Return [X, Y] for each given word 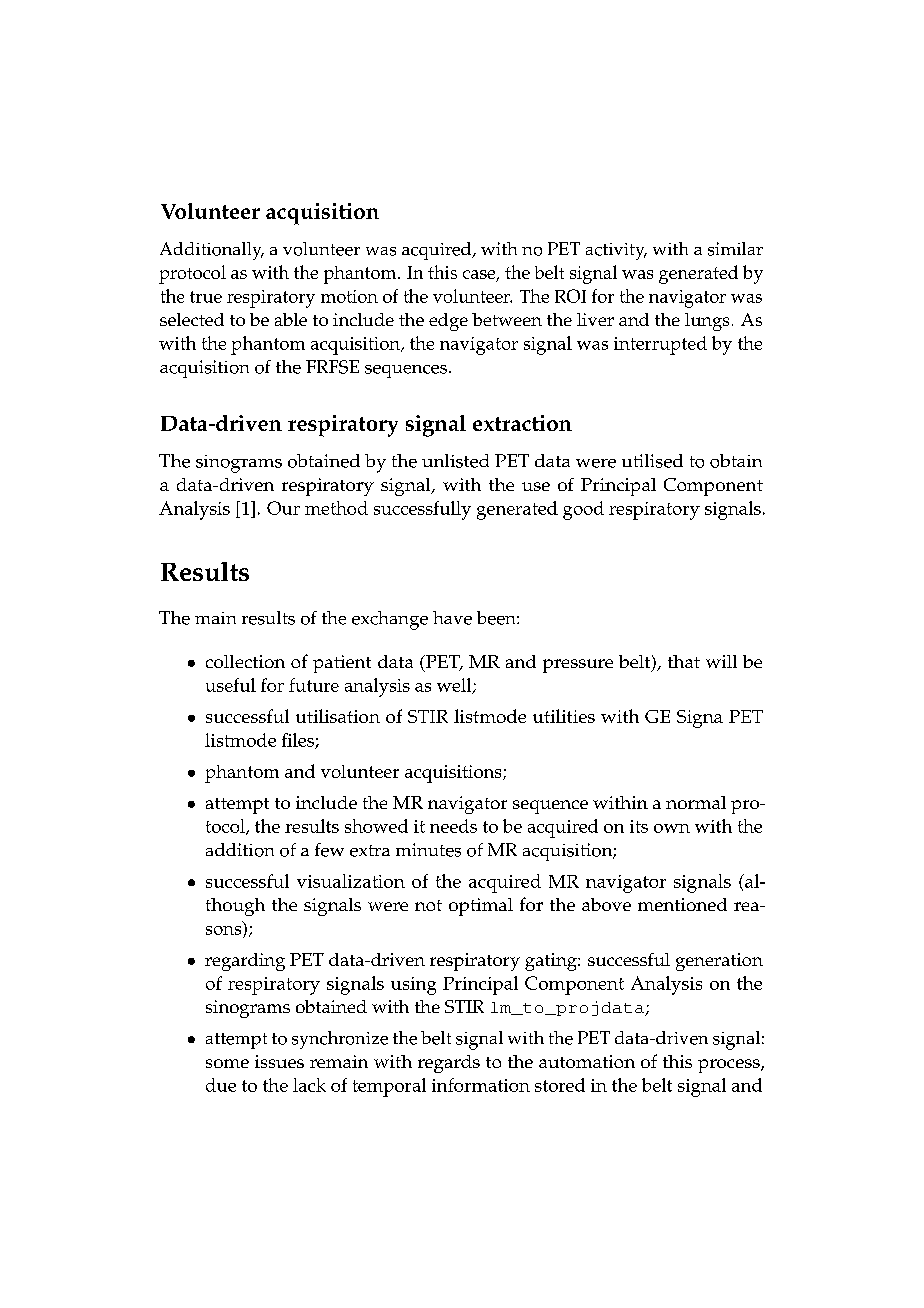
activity [616, 251]
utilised [652, 461]
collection [245, 661]
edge [448, 322]
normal [696, 802]
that [684, 661]
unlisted [455, 461]
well [455, 686]
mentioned [682, 904]
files [299, 741]
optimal [481, 907]
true [206, 297]
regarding [245, 962]
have [452, 618]
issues [279, 1061]
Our [283, 508]
